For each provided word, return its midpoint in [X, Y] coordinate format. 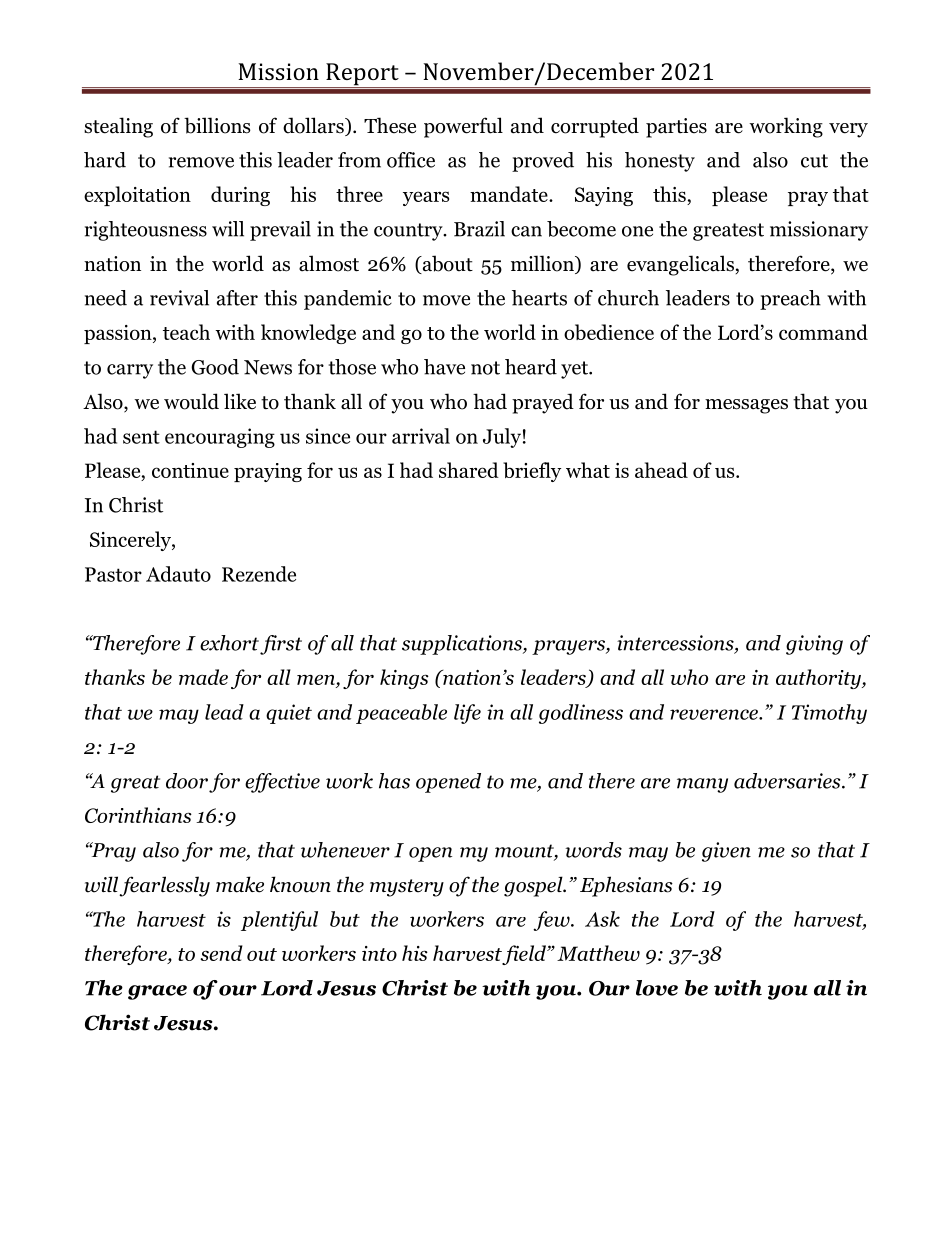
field [525, 955]
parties [676, 128]
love [657, 988]
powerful [463, 127]
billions [217, 125]
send [221, 953]
